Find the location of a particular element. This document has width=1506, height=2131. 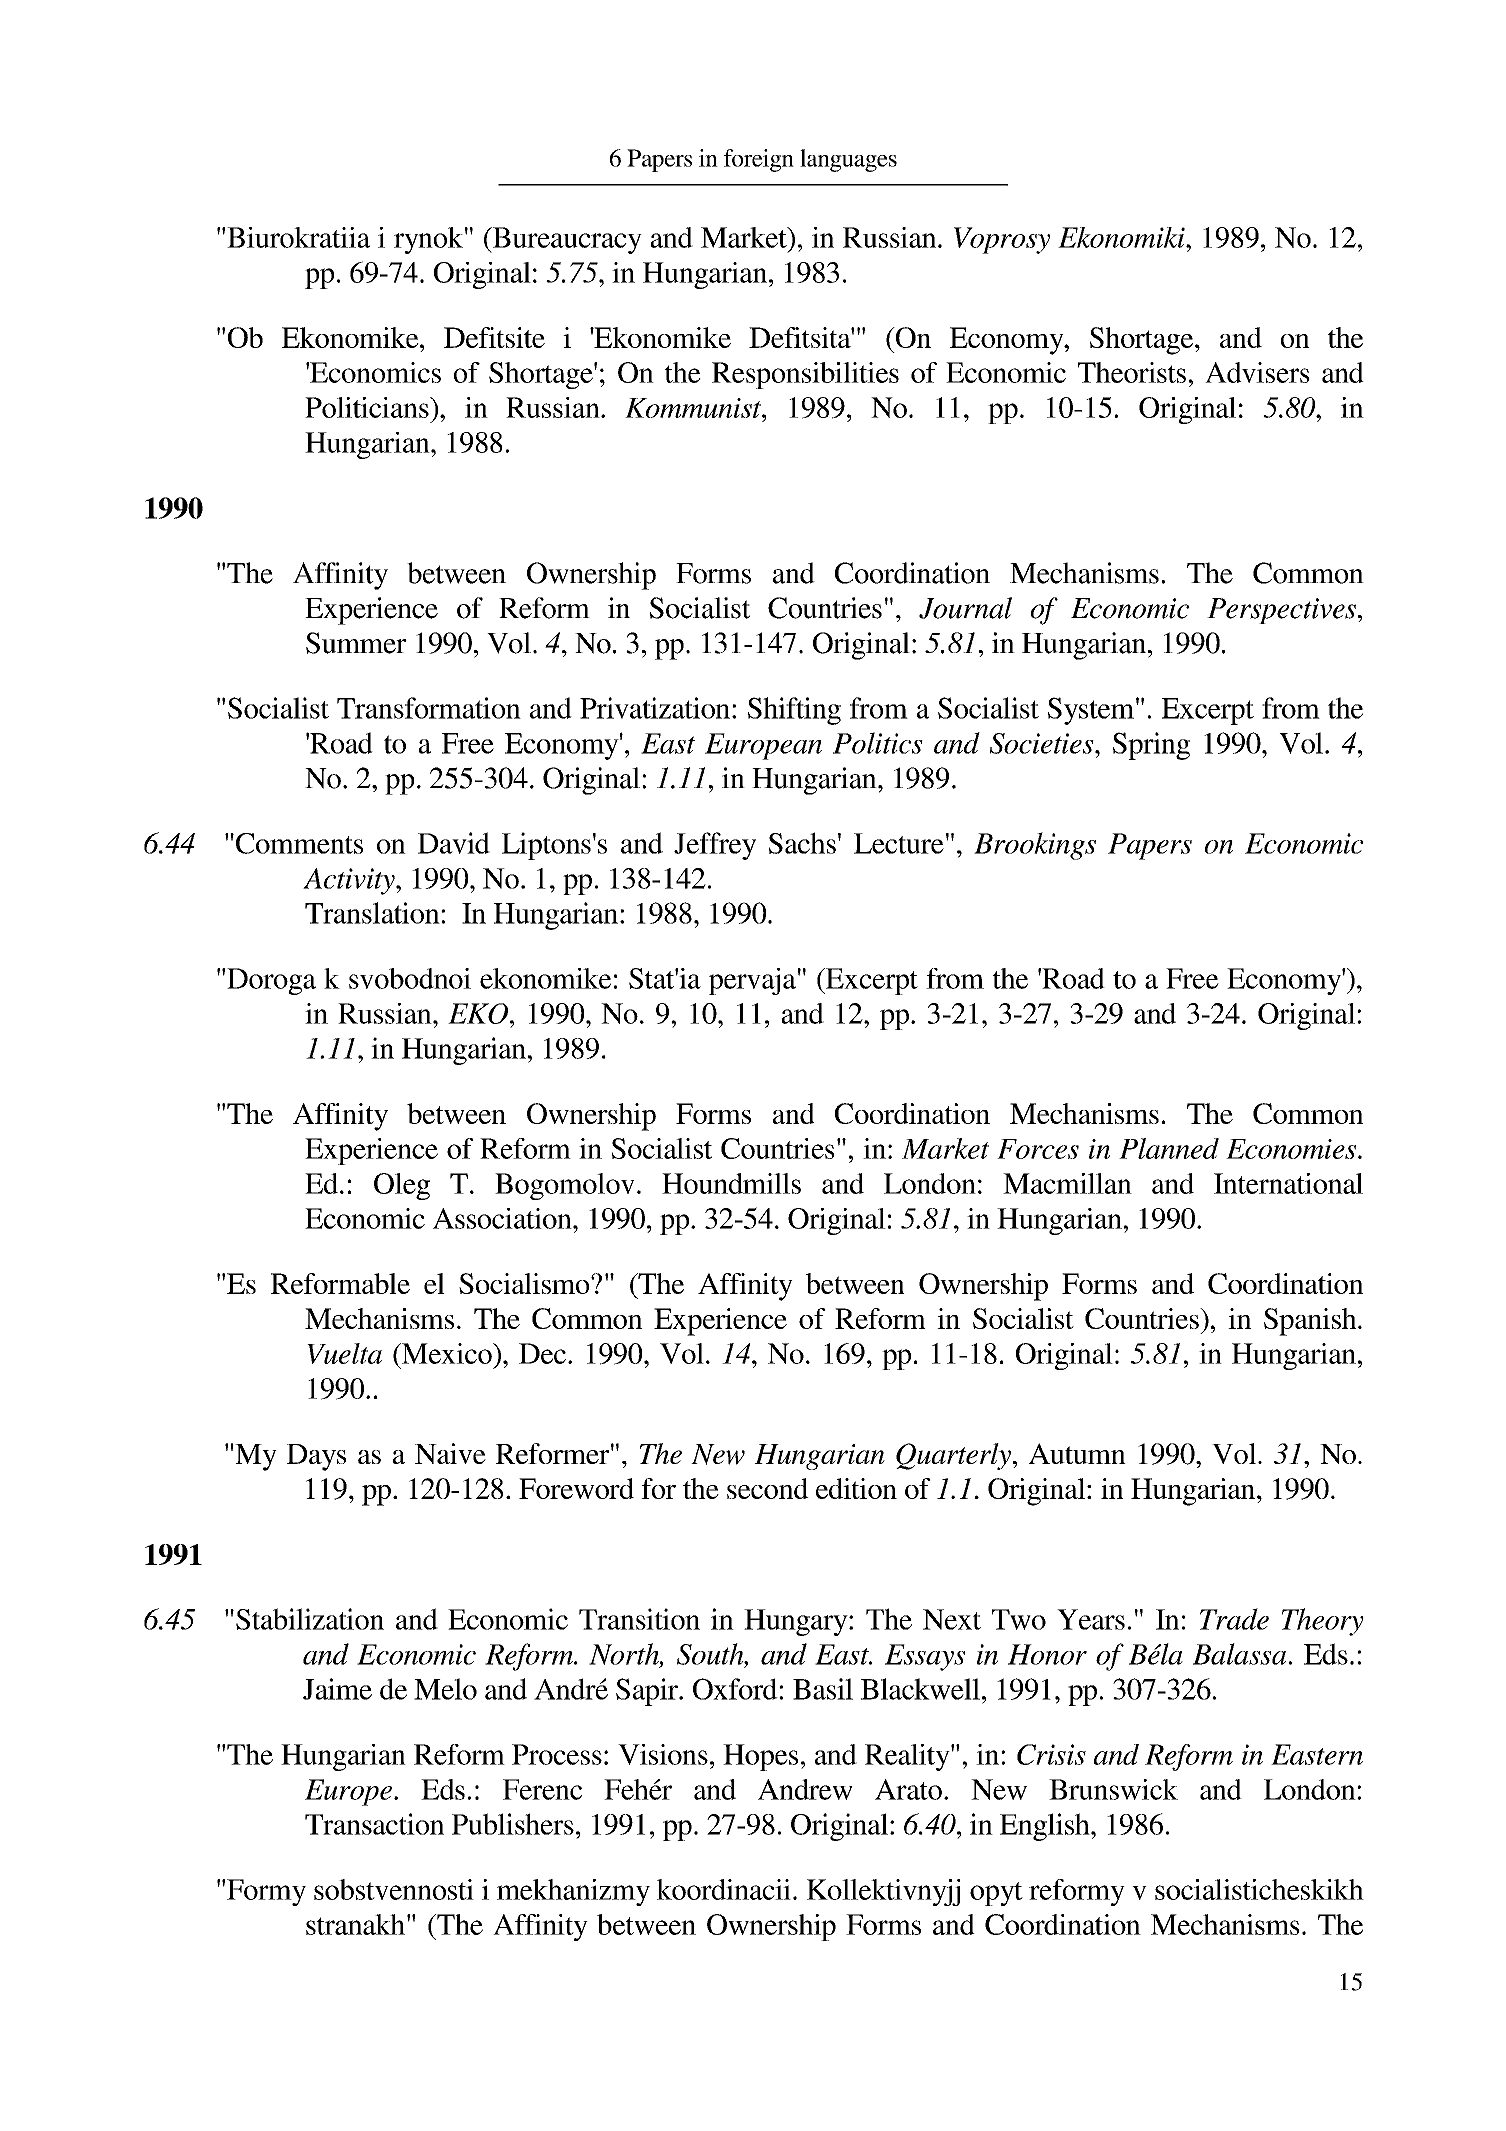

Advisers is located at coordinates (1257, 372).
